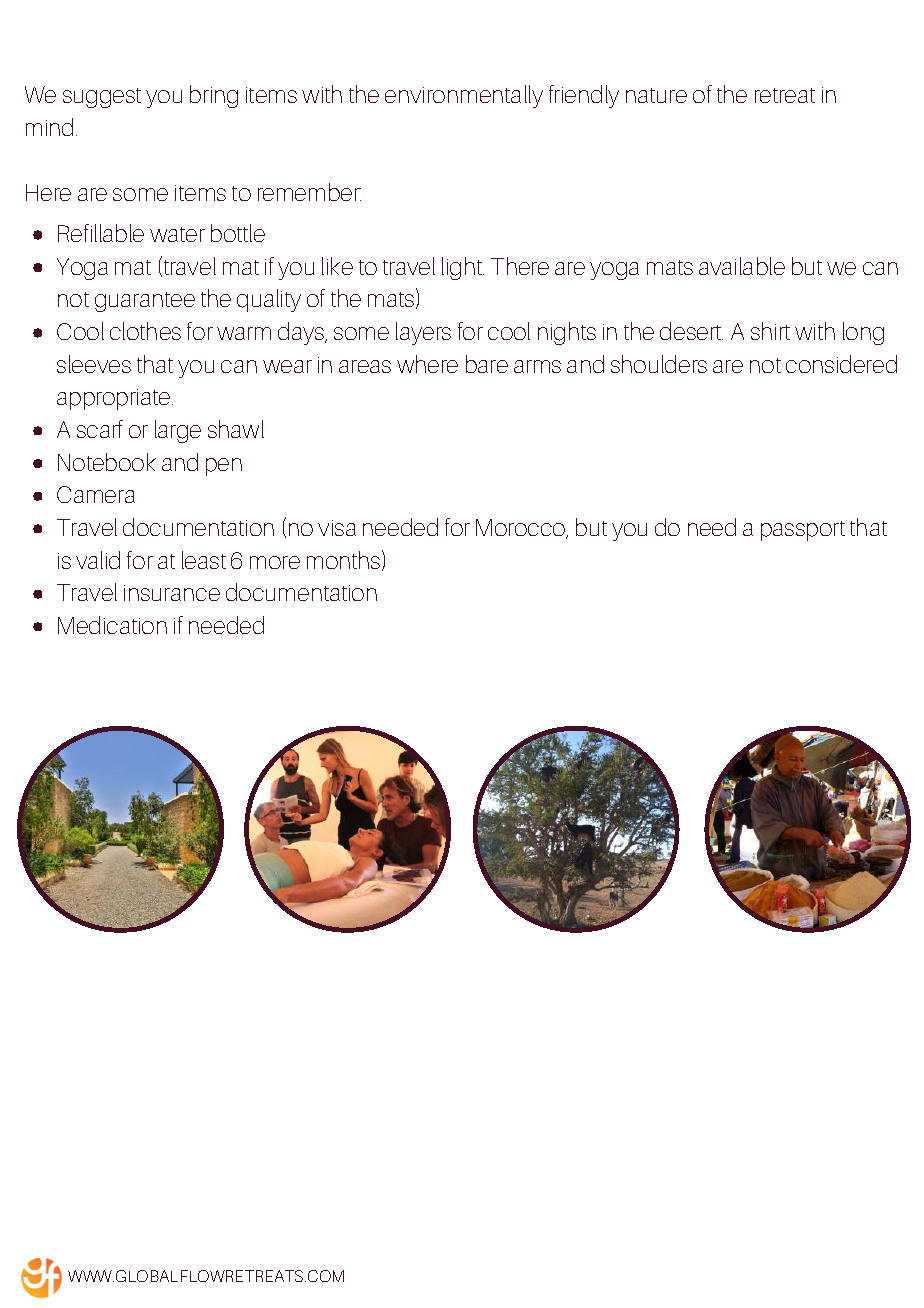 Image resolution: width=924 pixels, height=1308 pixels. I want to click on bare, so click(487, 364).
